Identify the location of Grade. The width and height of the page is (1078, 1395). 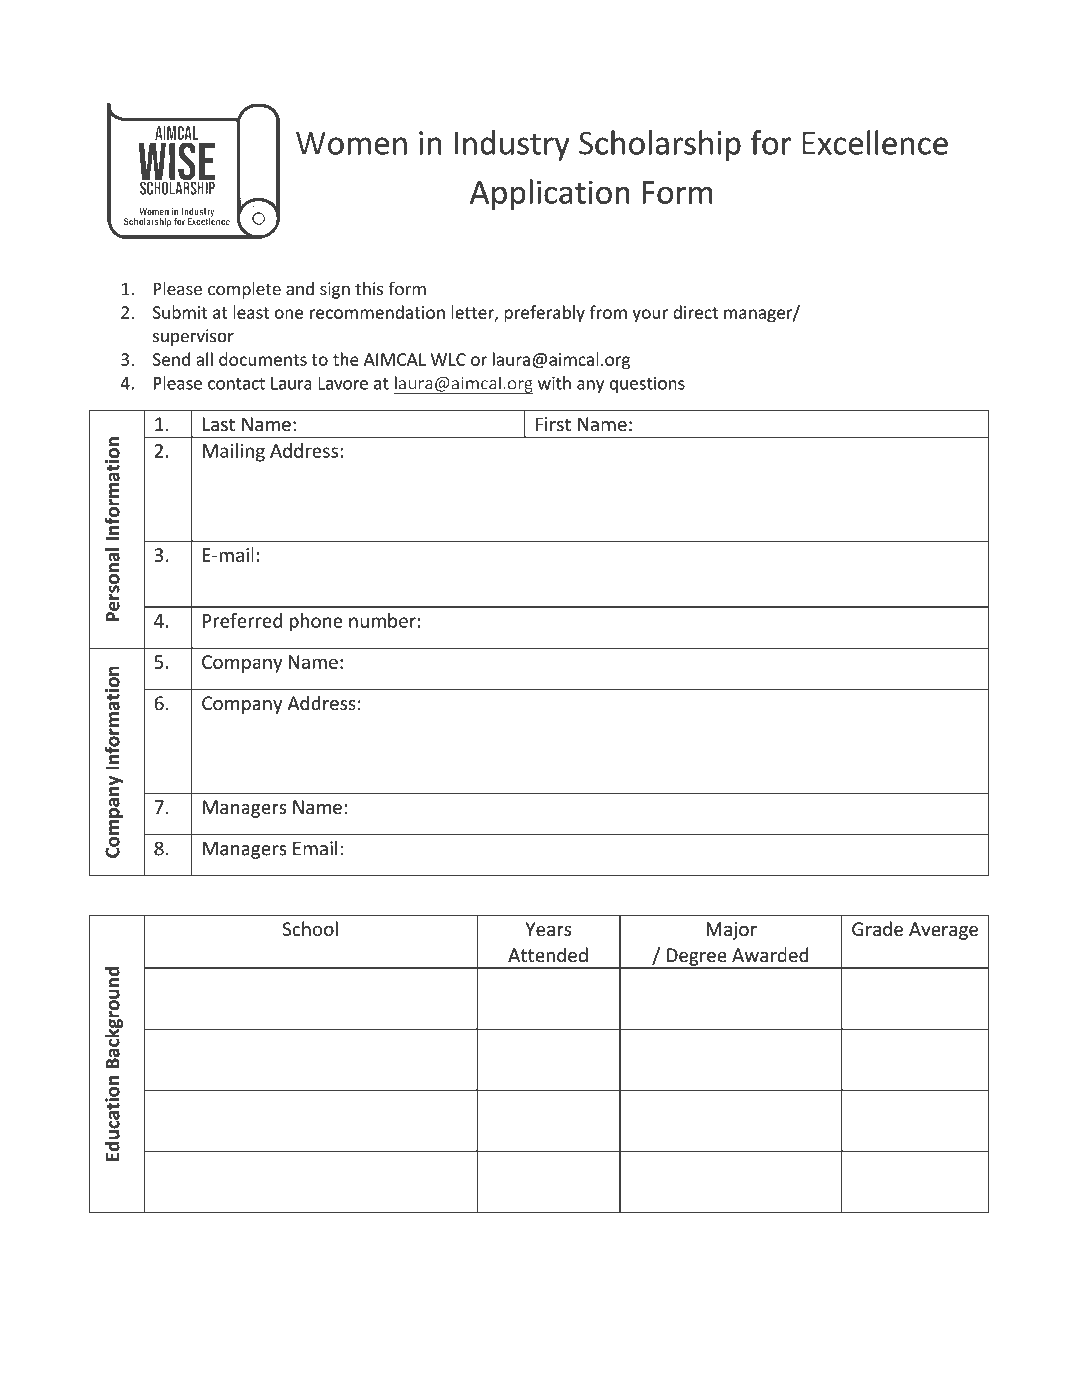
(877, 928).
